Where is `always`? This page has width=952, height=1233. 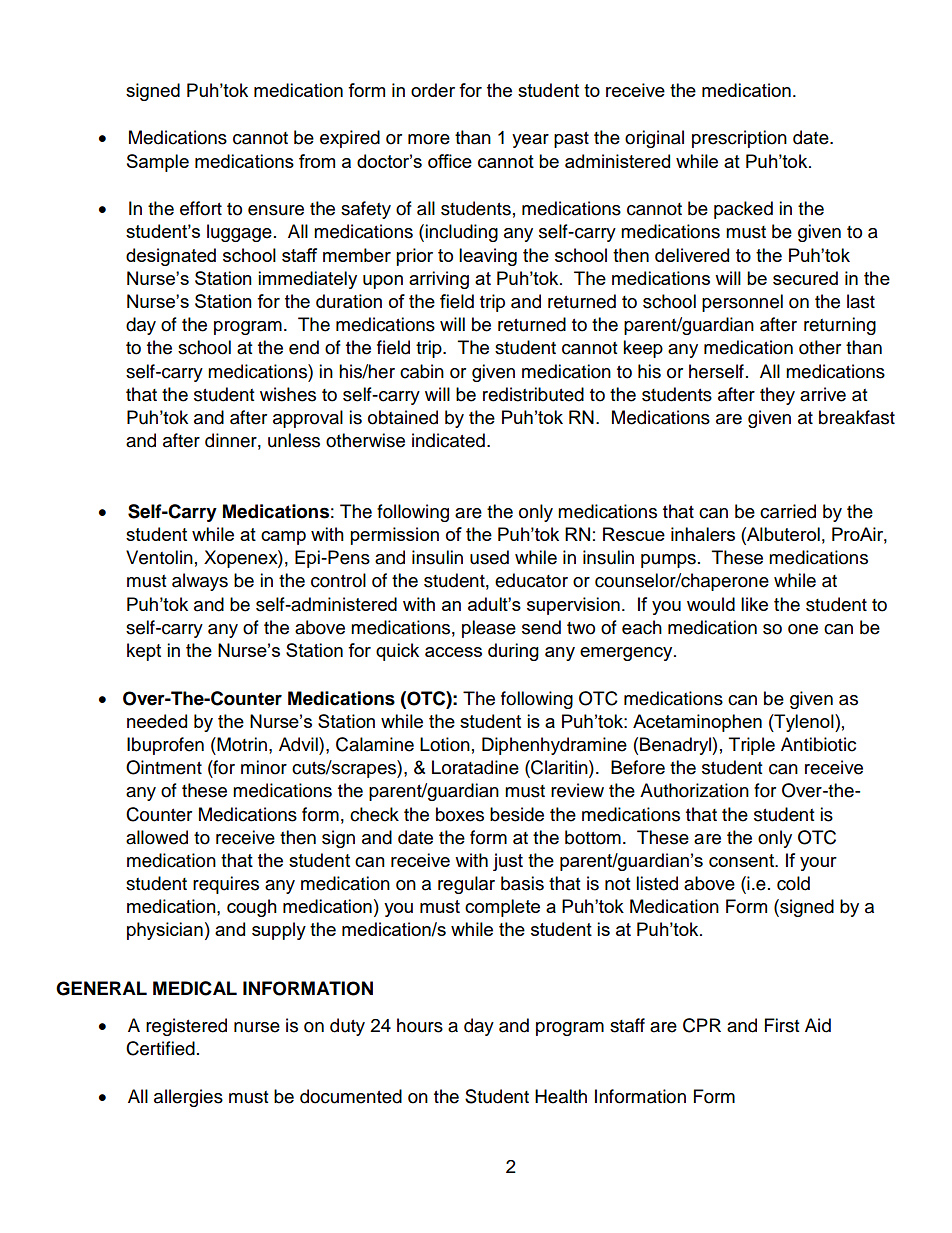
always is located at coordinates (200, 582).
